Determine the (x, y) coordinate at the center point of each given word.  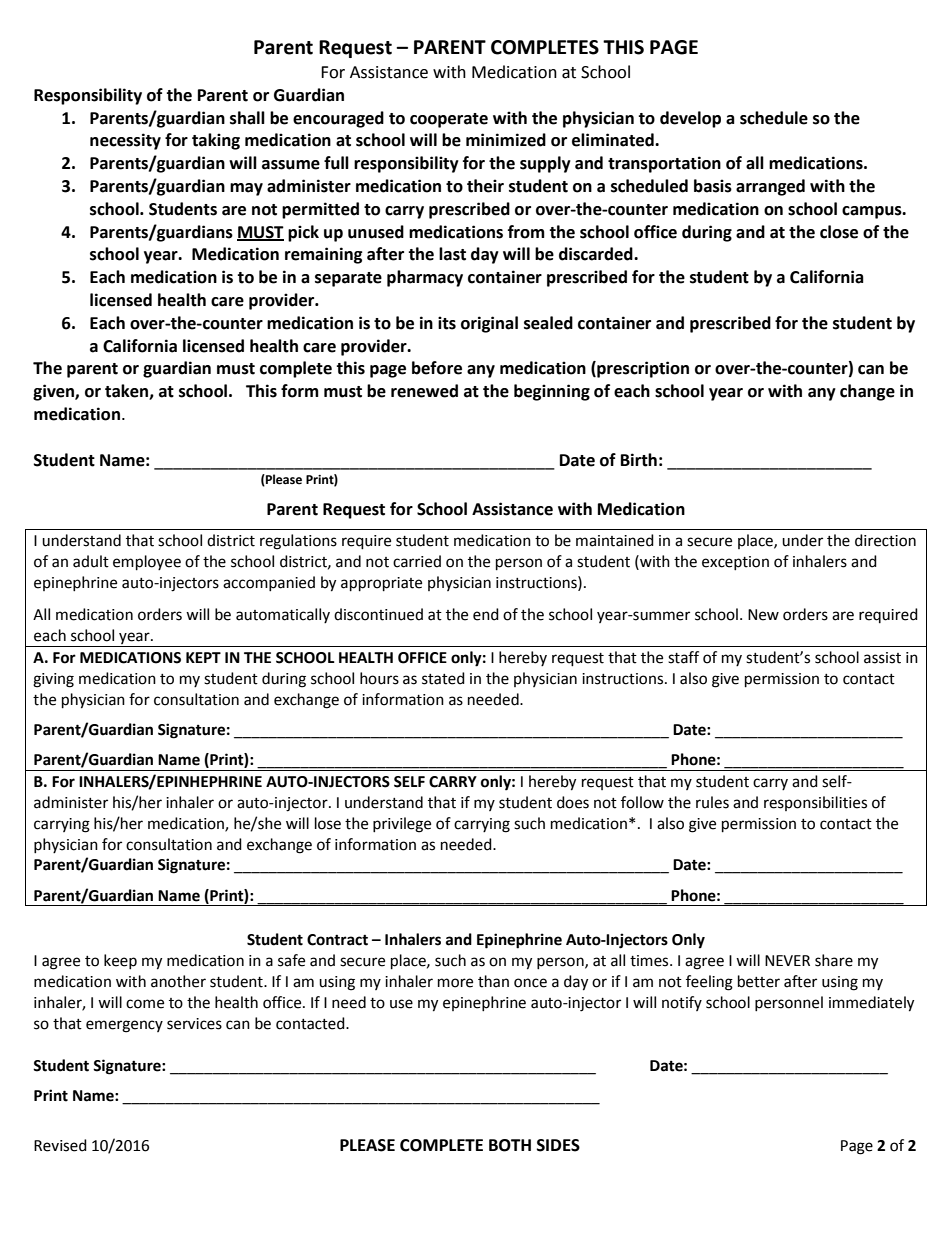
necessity (125, 141)
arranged (770, 187)
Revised (60, 1145)
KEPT (203, 657)
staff (683, 657)
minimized (506, 140)
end (486, 614)
